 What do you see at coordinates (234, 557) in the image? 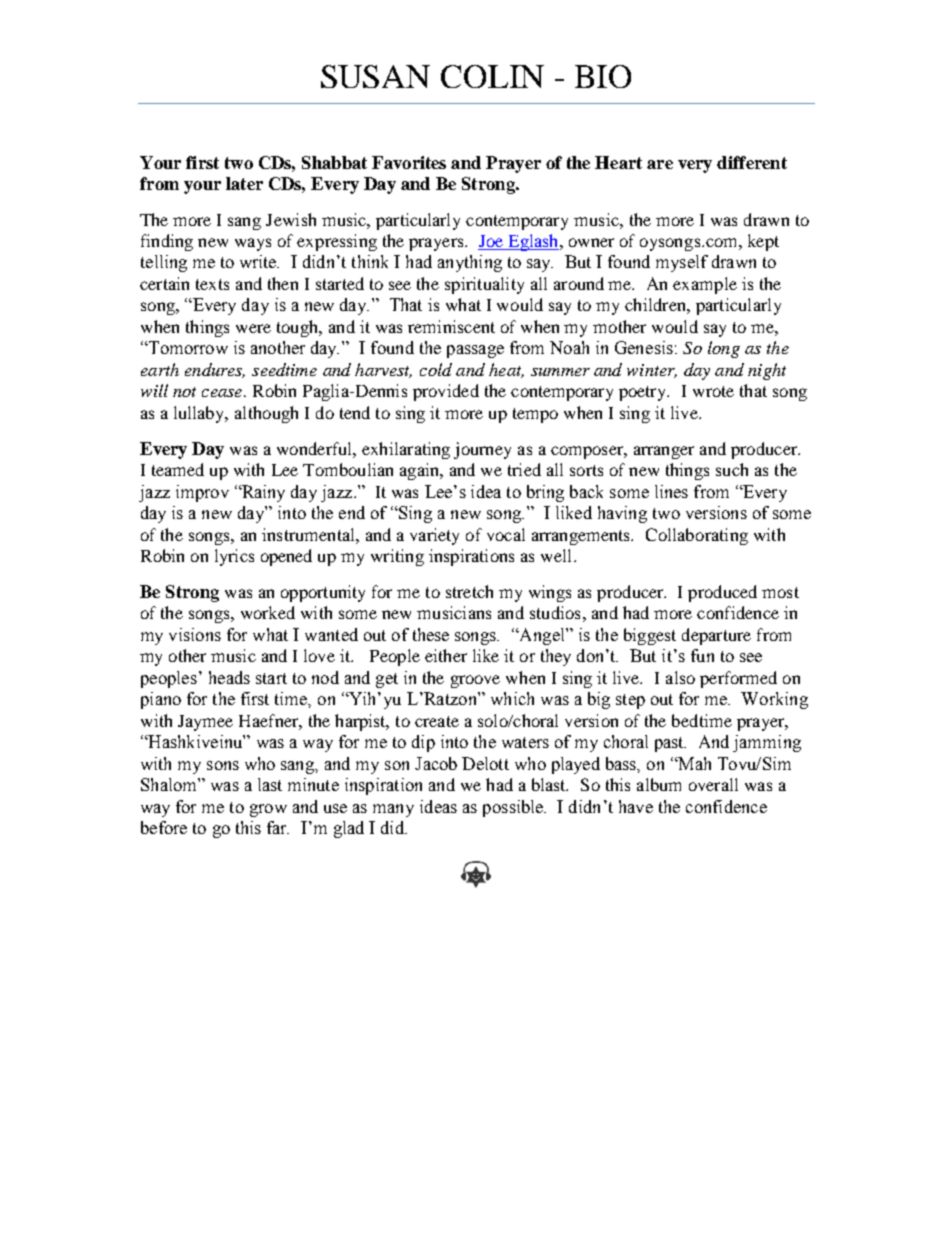
I see `lyrics` at bounding box center [234, 557].
